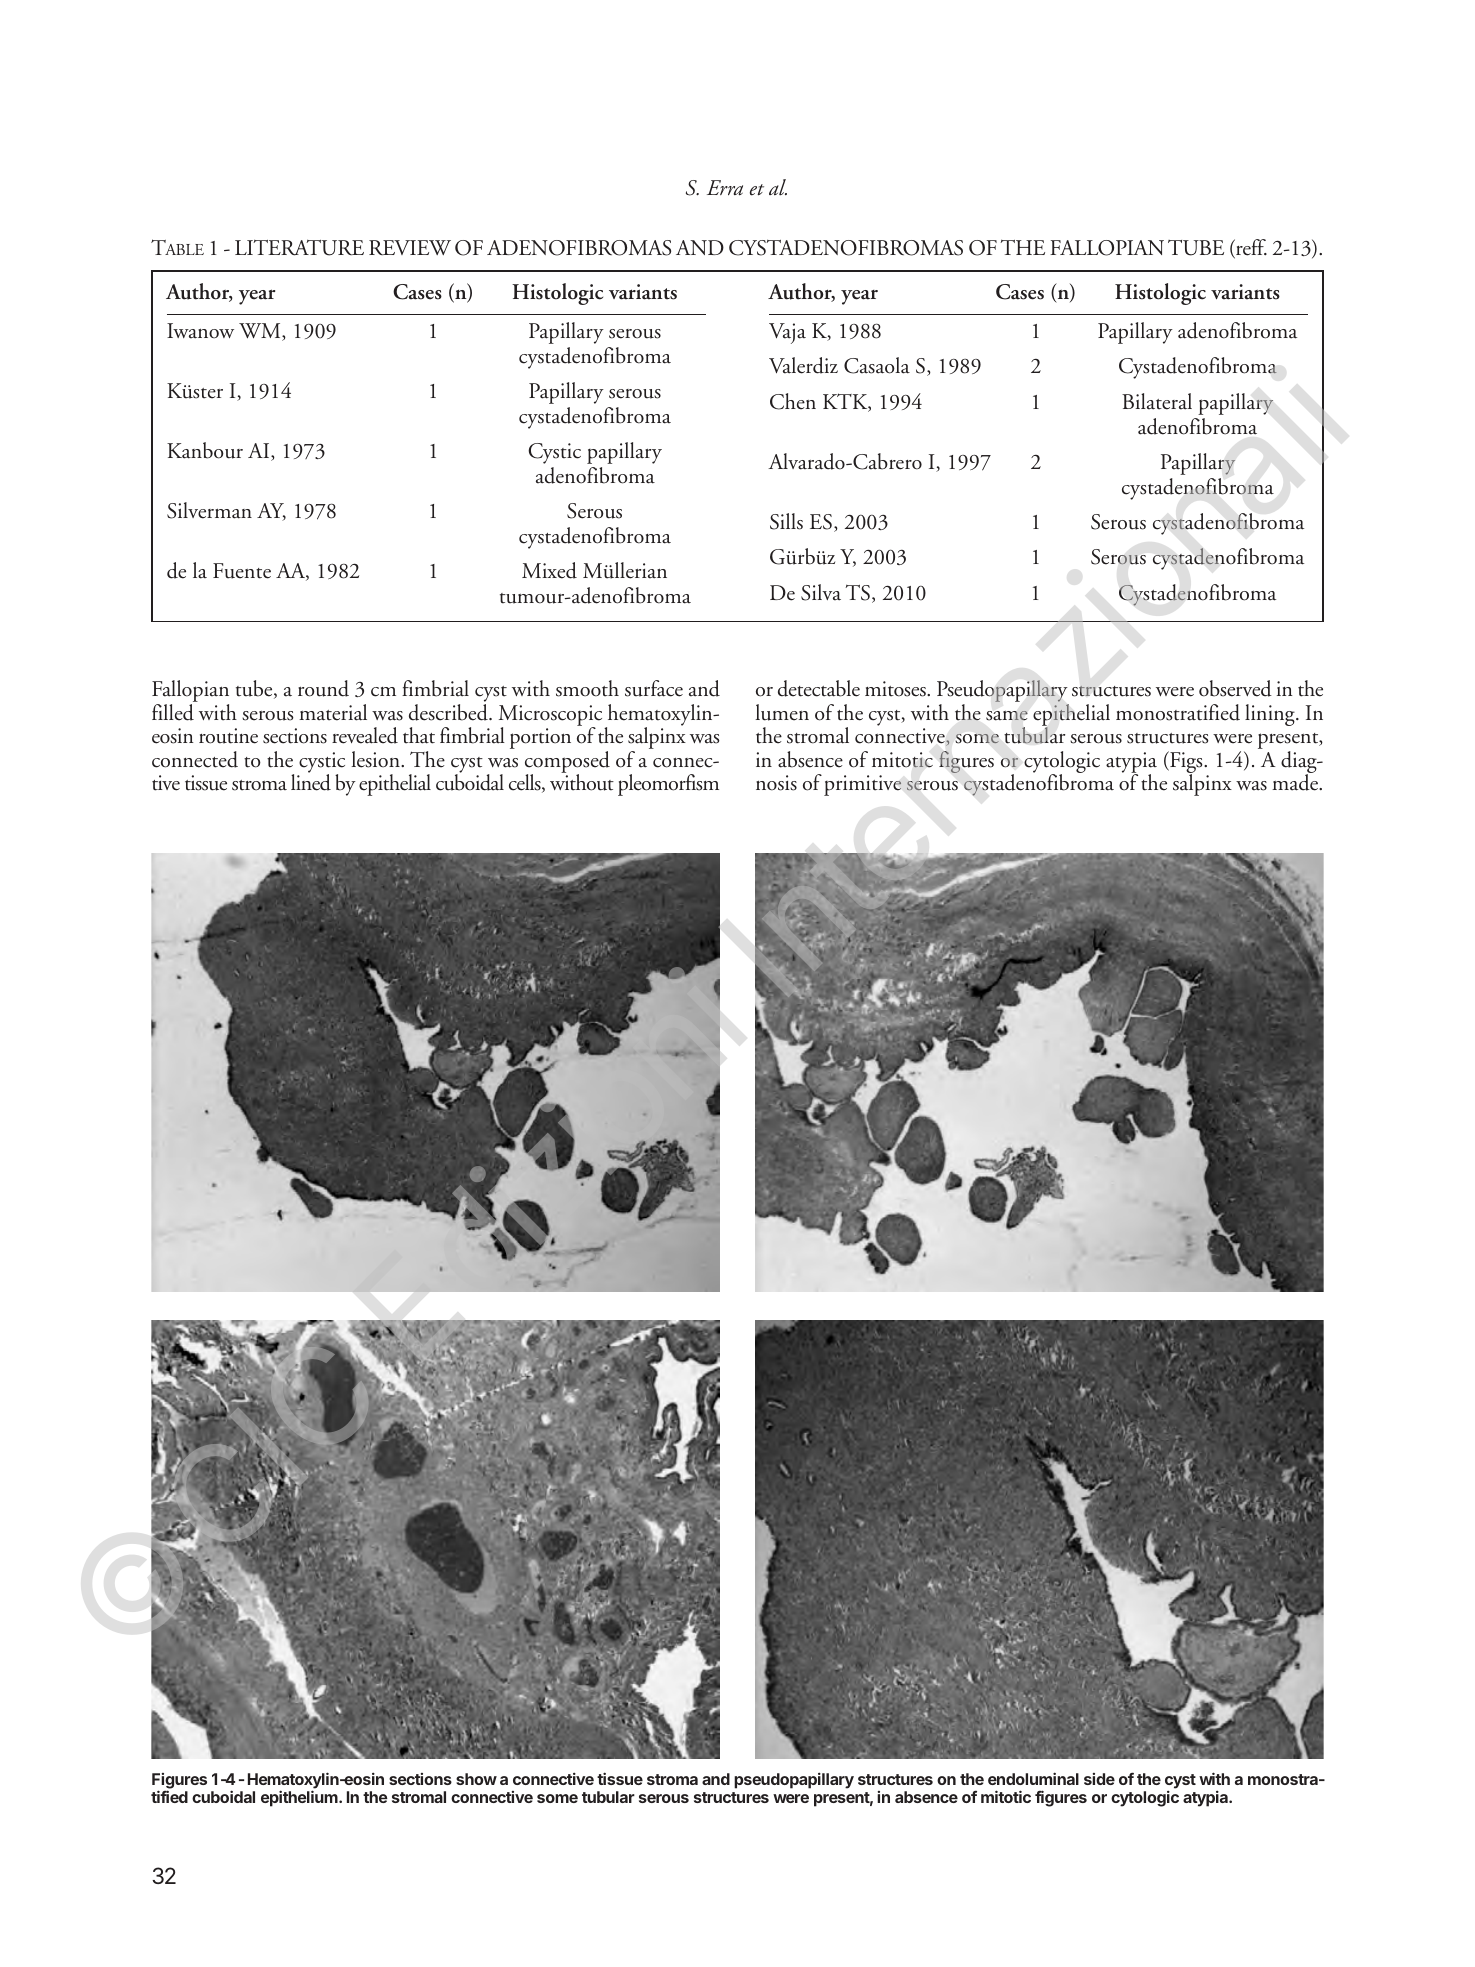 The width and height of the page is (1475, 1967). I want to click on side, so click(1099, 1779).
